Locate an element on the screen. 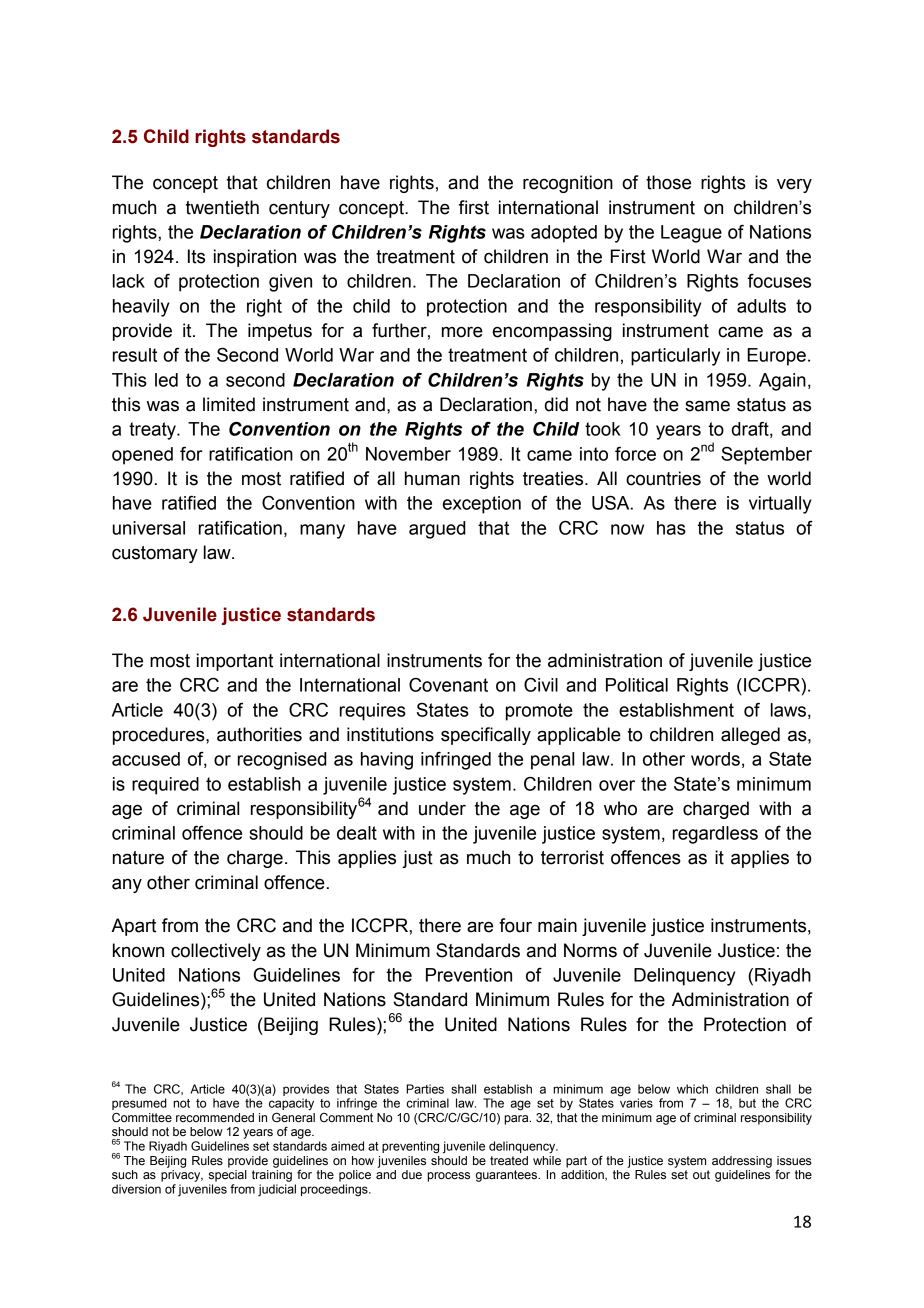 Image resolution: width=924 pixels, height=1308 pixels. process is located at coordinates (448, 1177).
